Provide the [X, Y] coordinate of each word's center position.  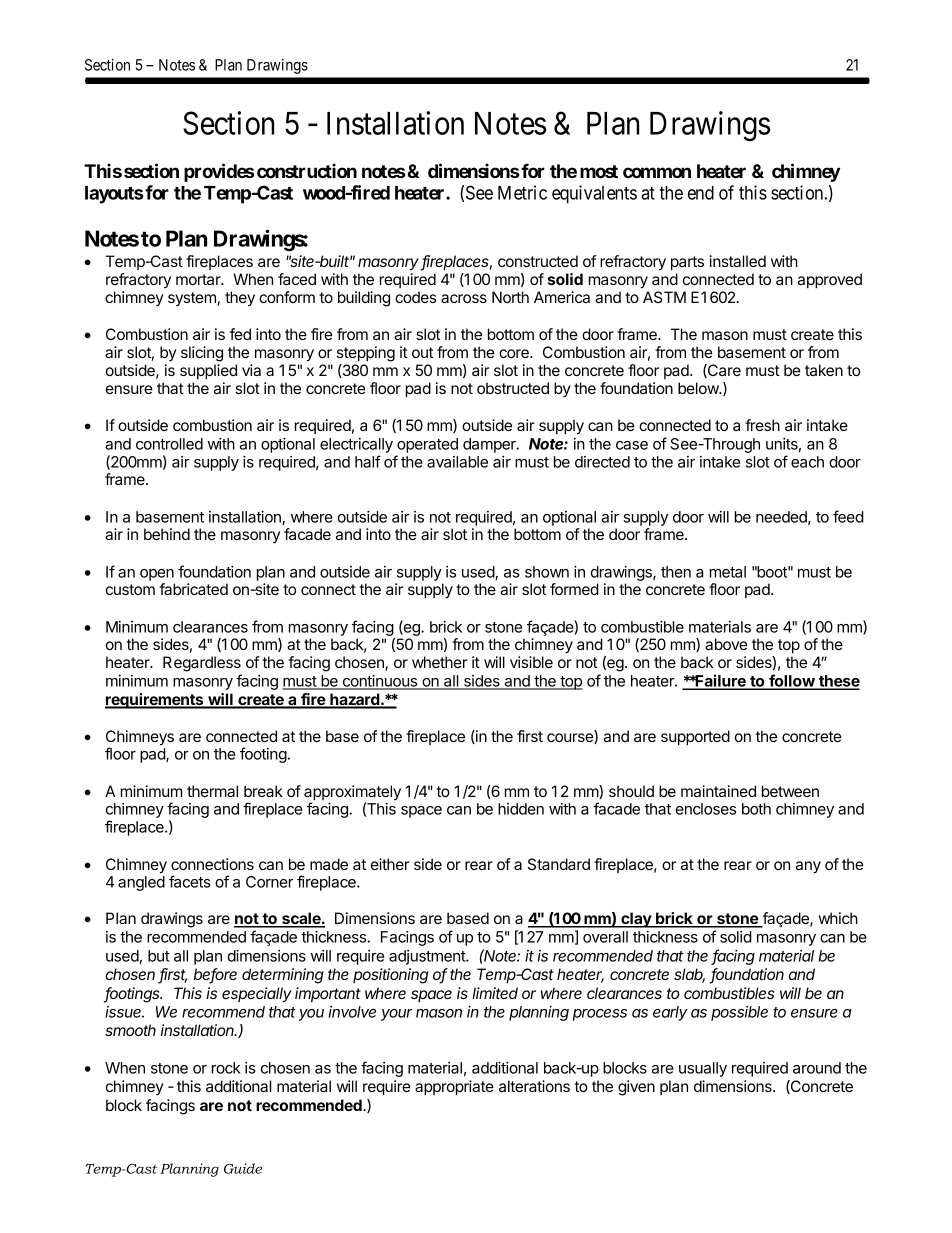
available [457, 462]
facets [190, 881]
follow [791, 681]
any [808, 867]
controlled [169, 444]
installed [738, 261]
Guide [243, 1168]
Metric [522, 192]
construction [307, 170]
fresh [762, 425]
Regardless [202, 664]
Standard [559, 864]
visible [531, 662]
